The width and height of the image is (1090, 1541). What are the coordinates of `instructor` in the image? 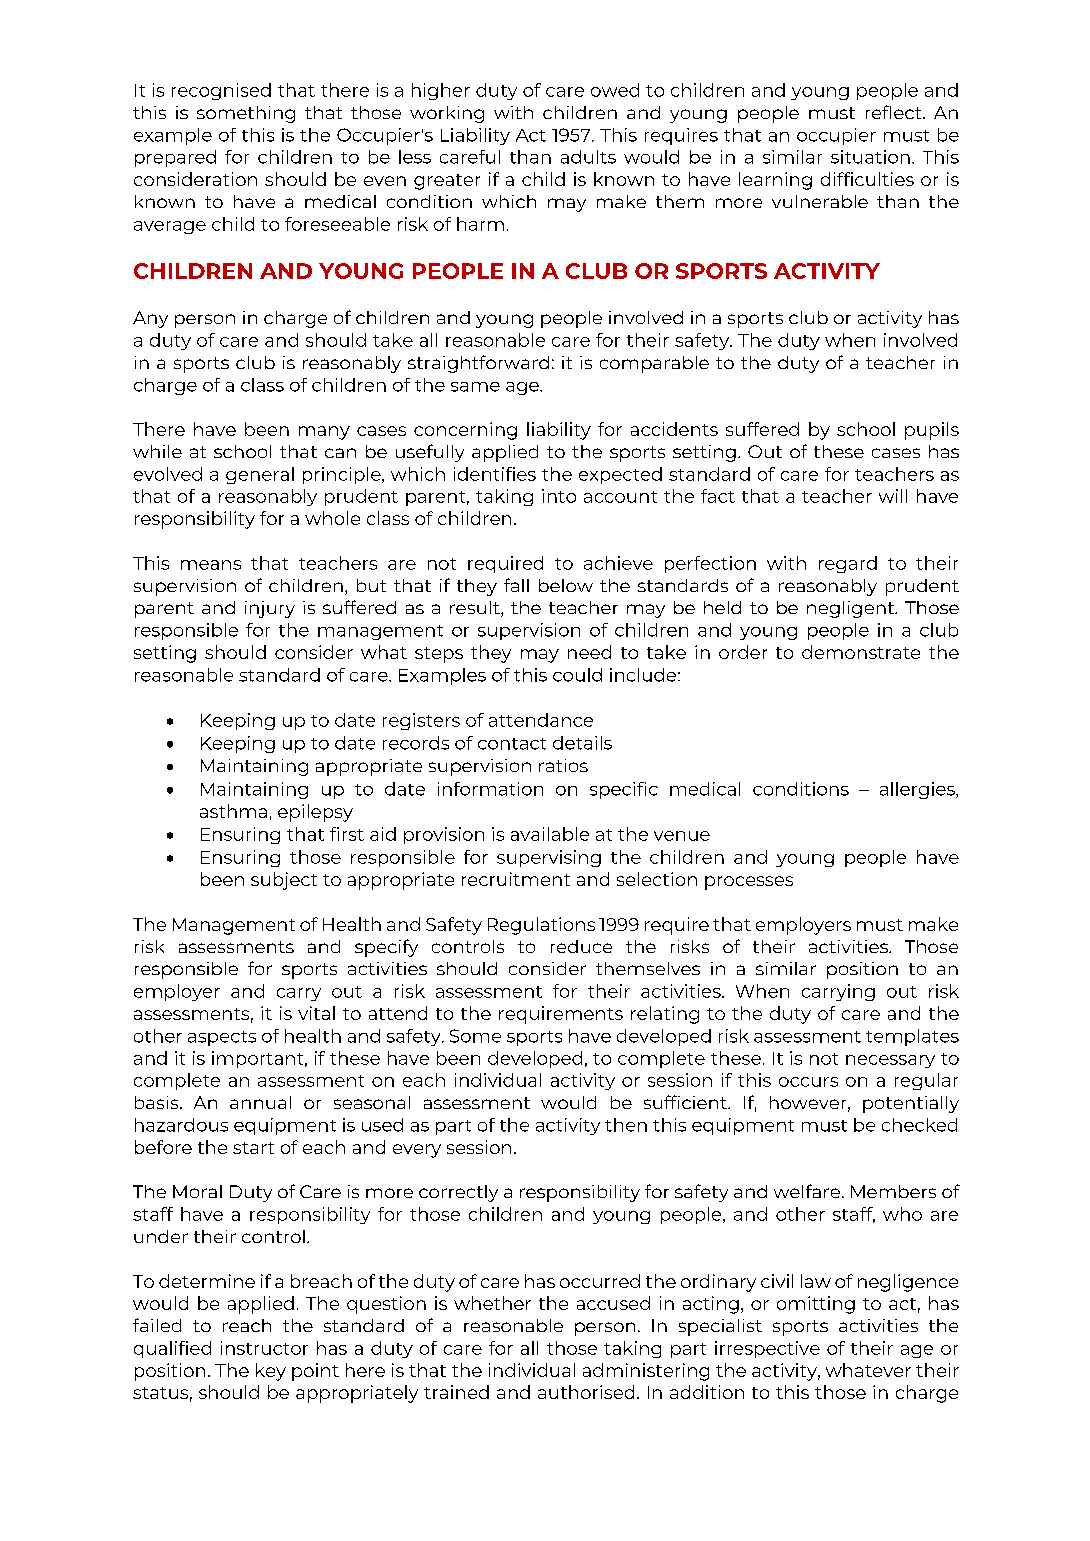 It's located at (264, 1348).
